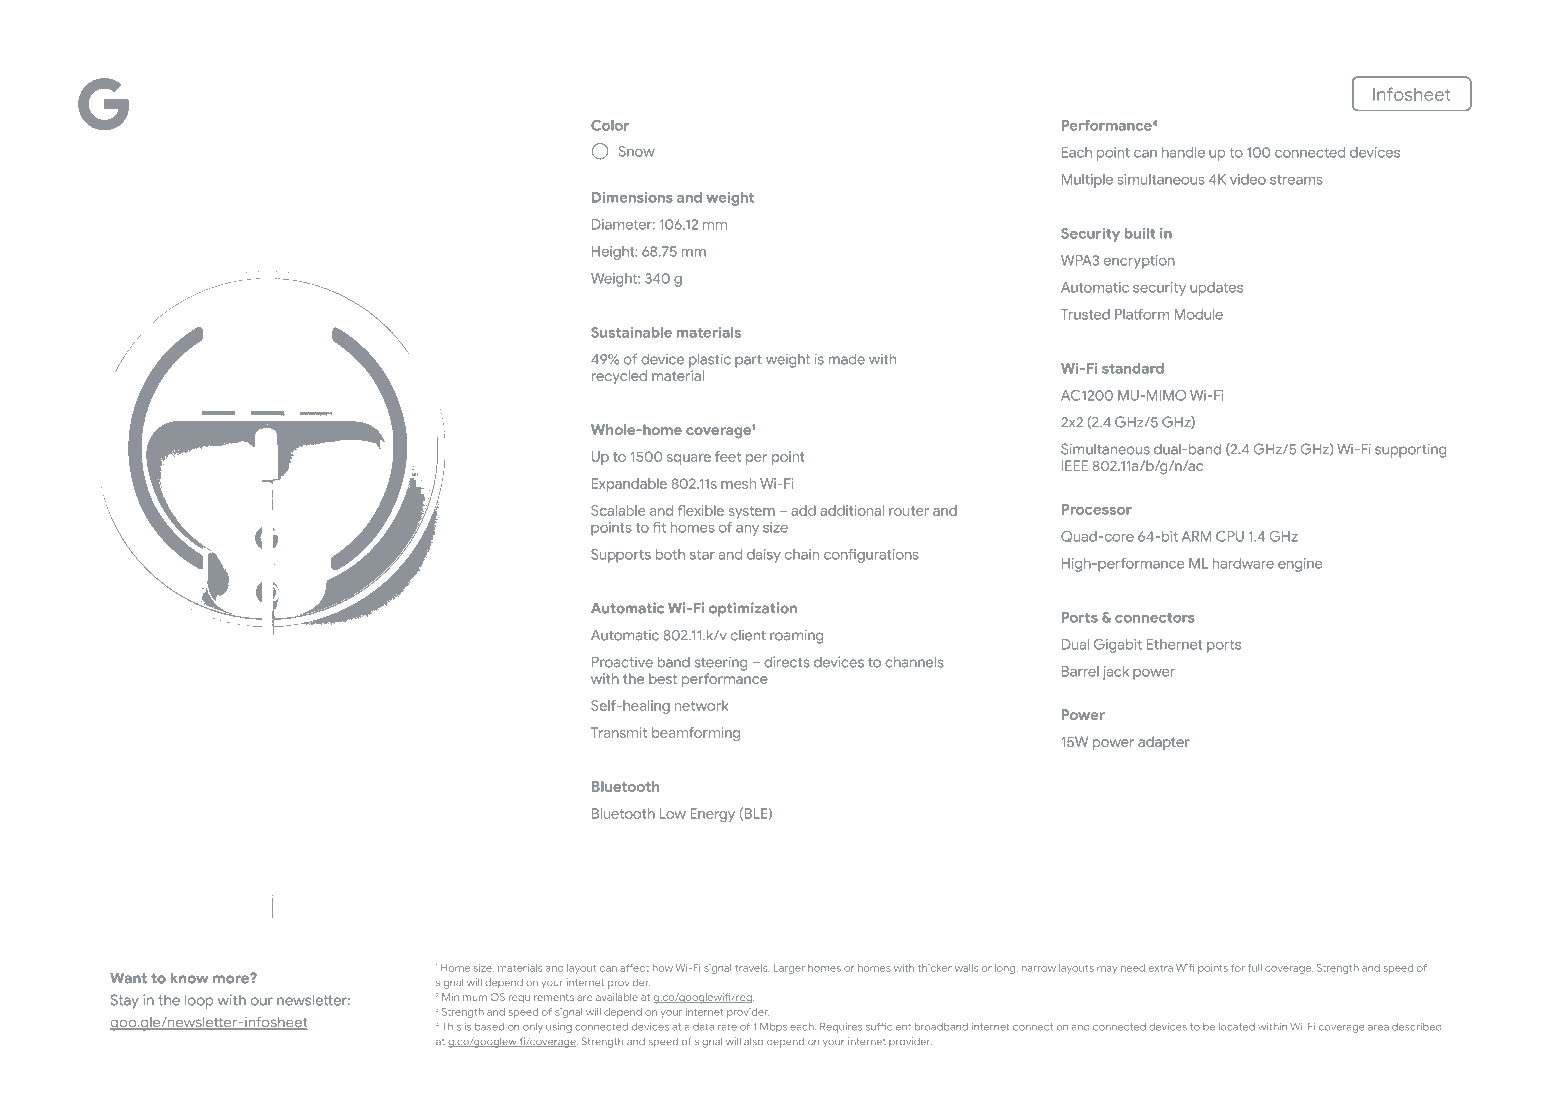 Image resolution: width=1548 pixels, height=1095 pixels. What do you see at coordinates (618, 510) in the image?
I see `Scalable` at bounding box center [618, 510].
